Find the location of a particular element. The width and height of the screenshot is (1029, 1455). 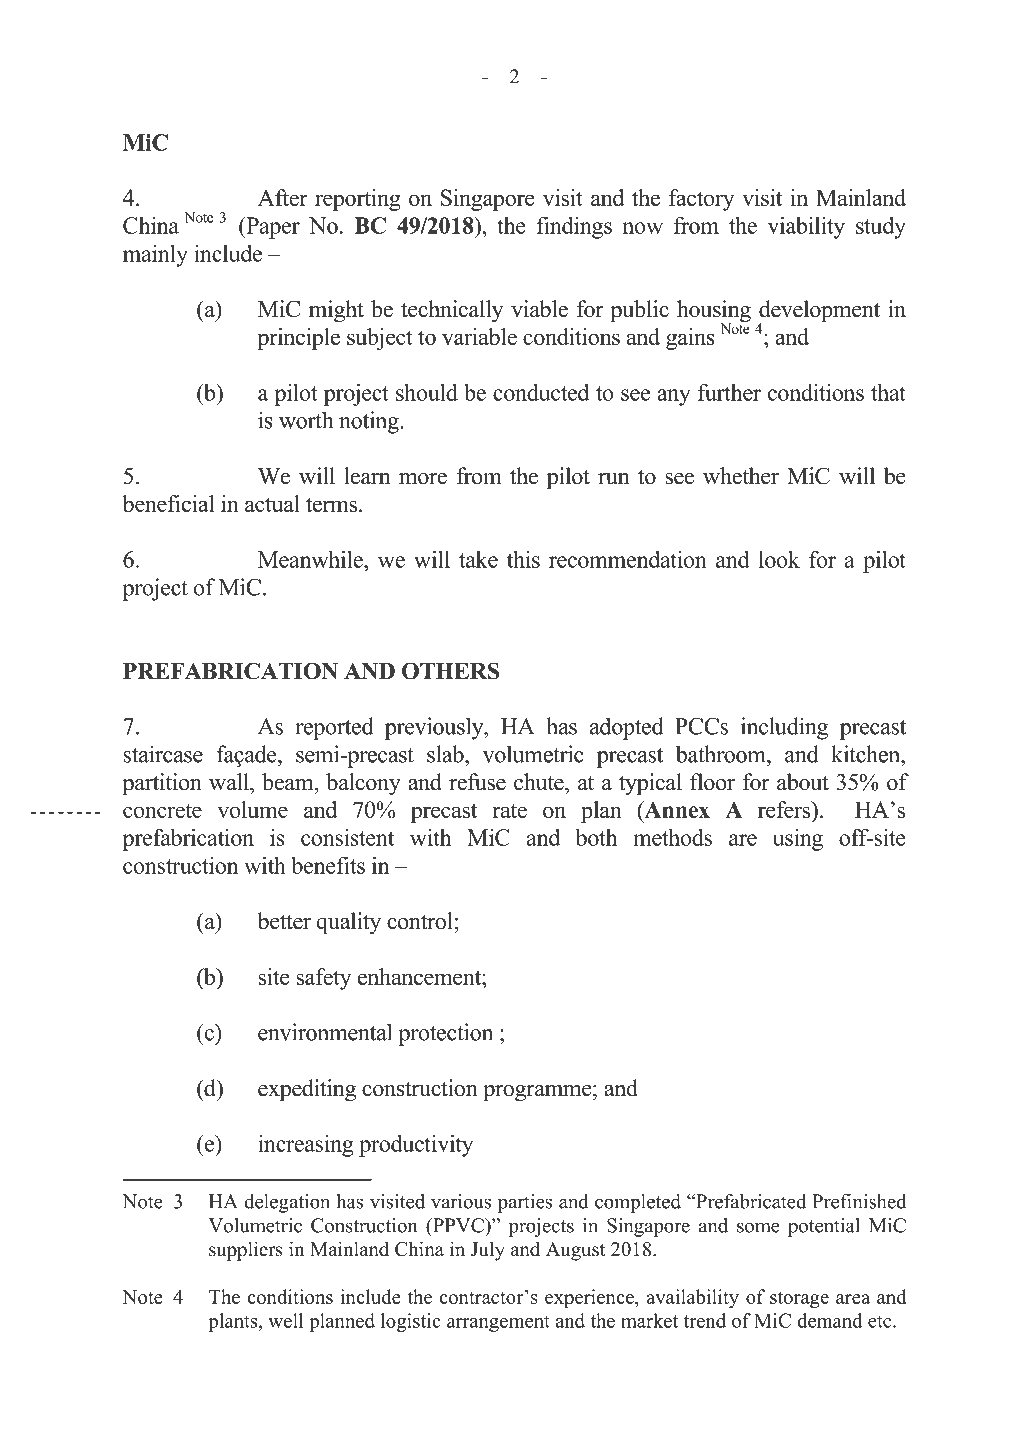

control is located at coordinates (421, 921).
